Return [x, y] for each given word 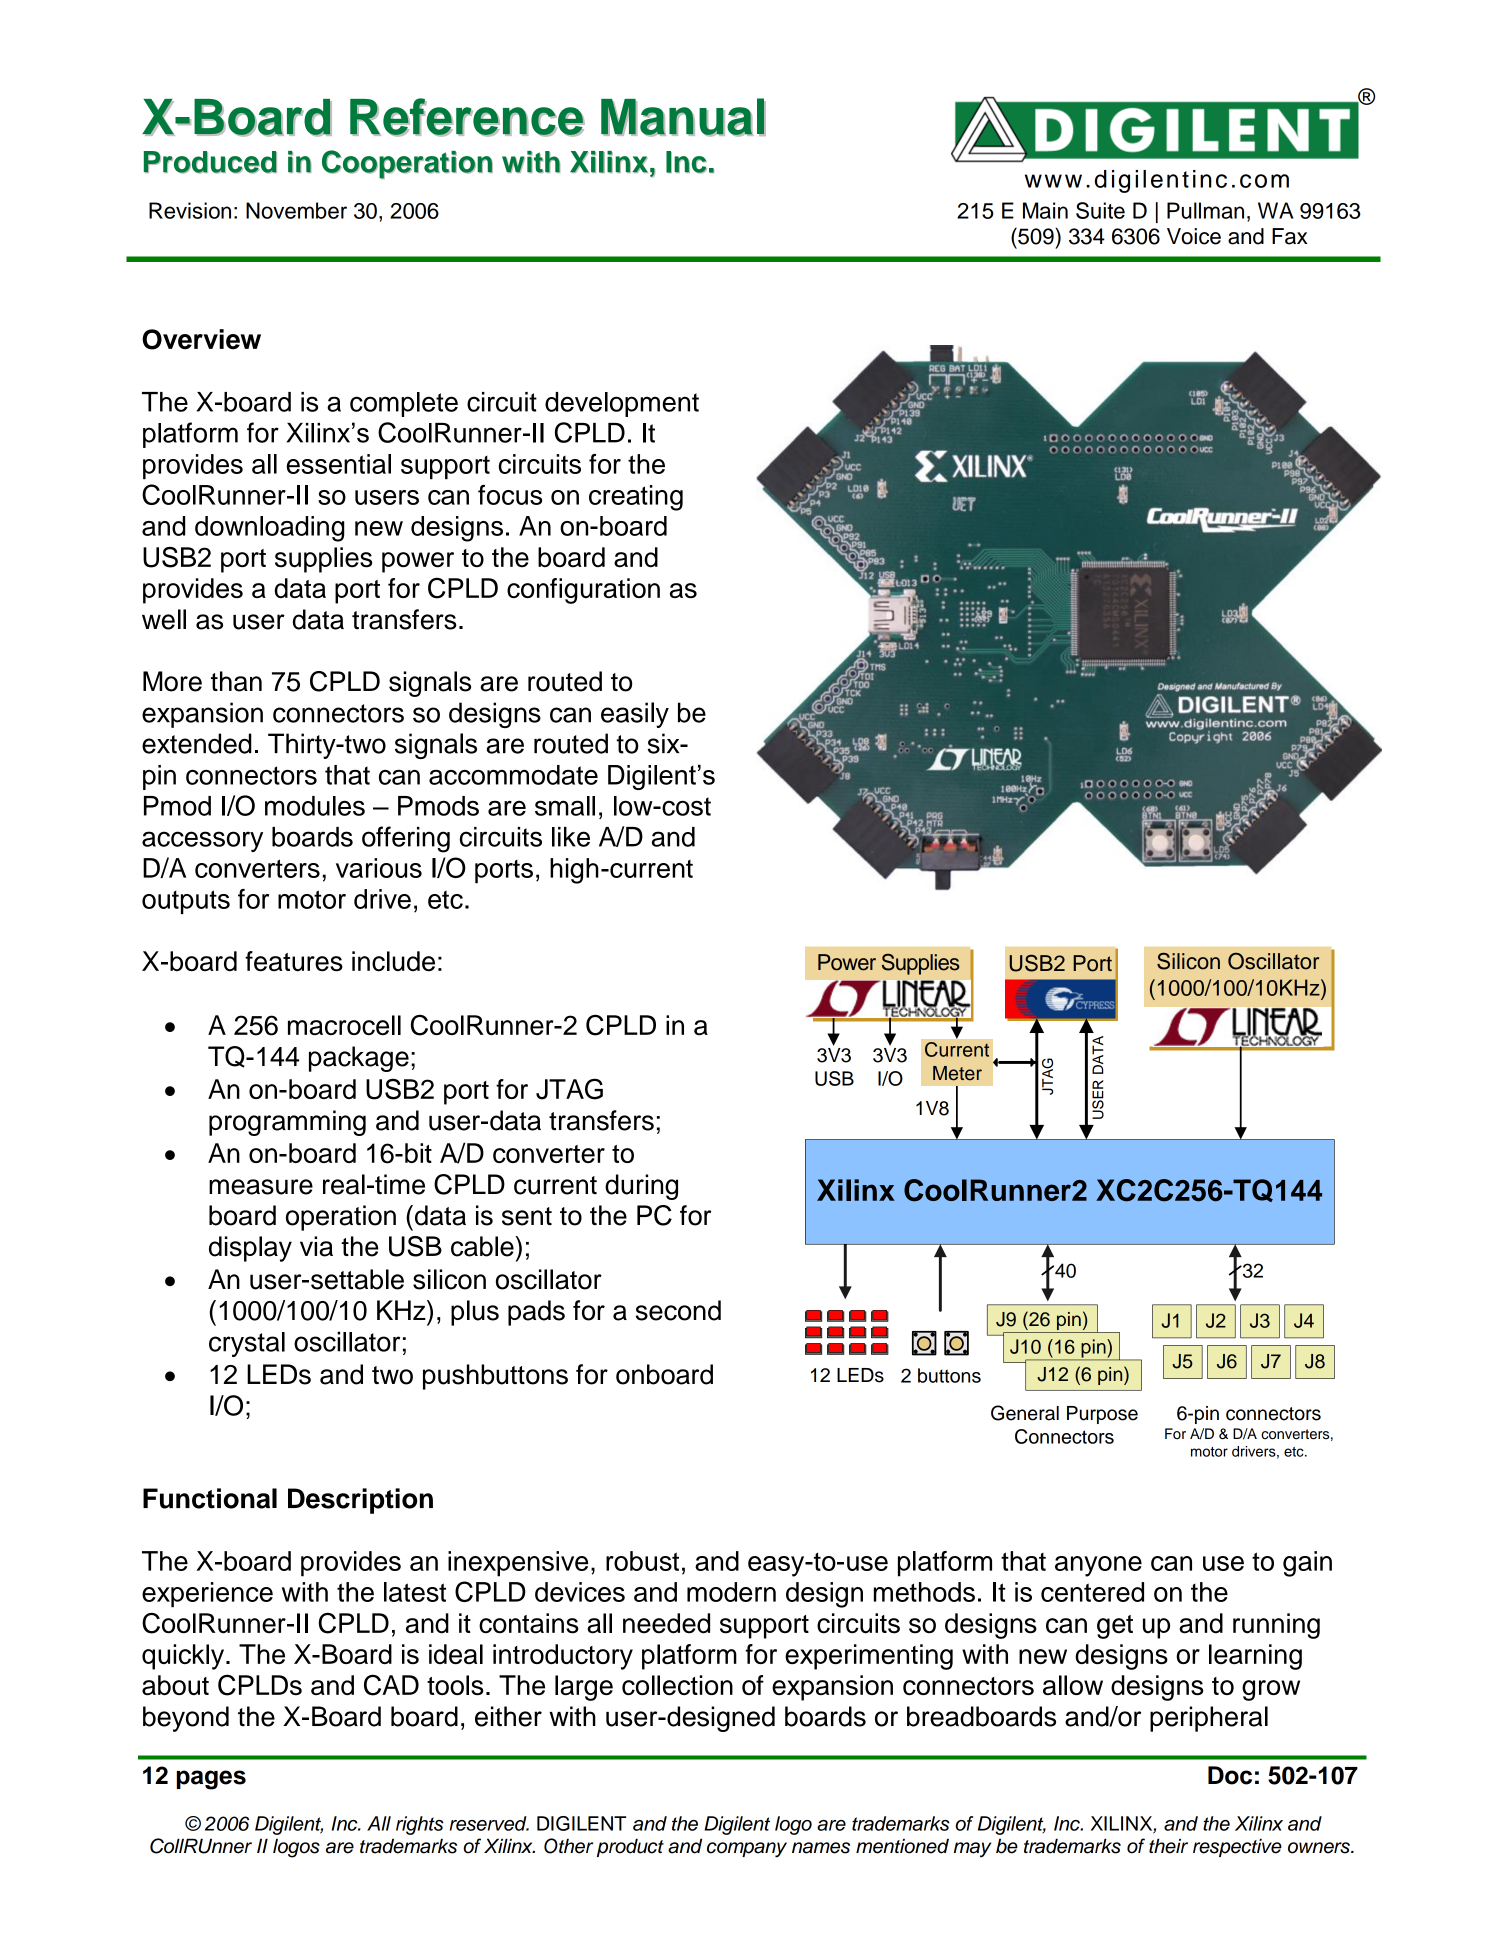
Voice [1194, 236]
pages [211, 1780]
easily [635, 715]
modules [315, 806]
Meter [957, 1073]
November [296, 210]
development [622, 404]
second [678, 1310]
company [747, 1850]
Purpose [1102, 1415]
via [316, 1246]
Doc [1230, 1775]
